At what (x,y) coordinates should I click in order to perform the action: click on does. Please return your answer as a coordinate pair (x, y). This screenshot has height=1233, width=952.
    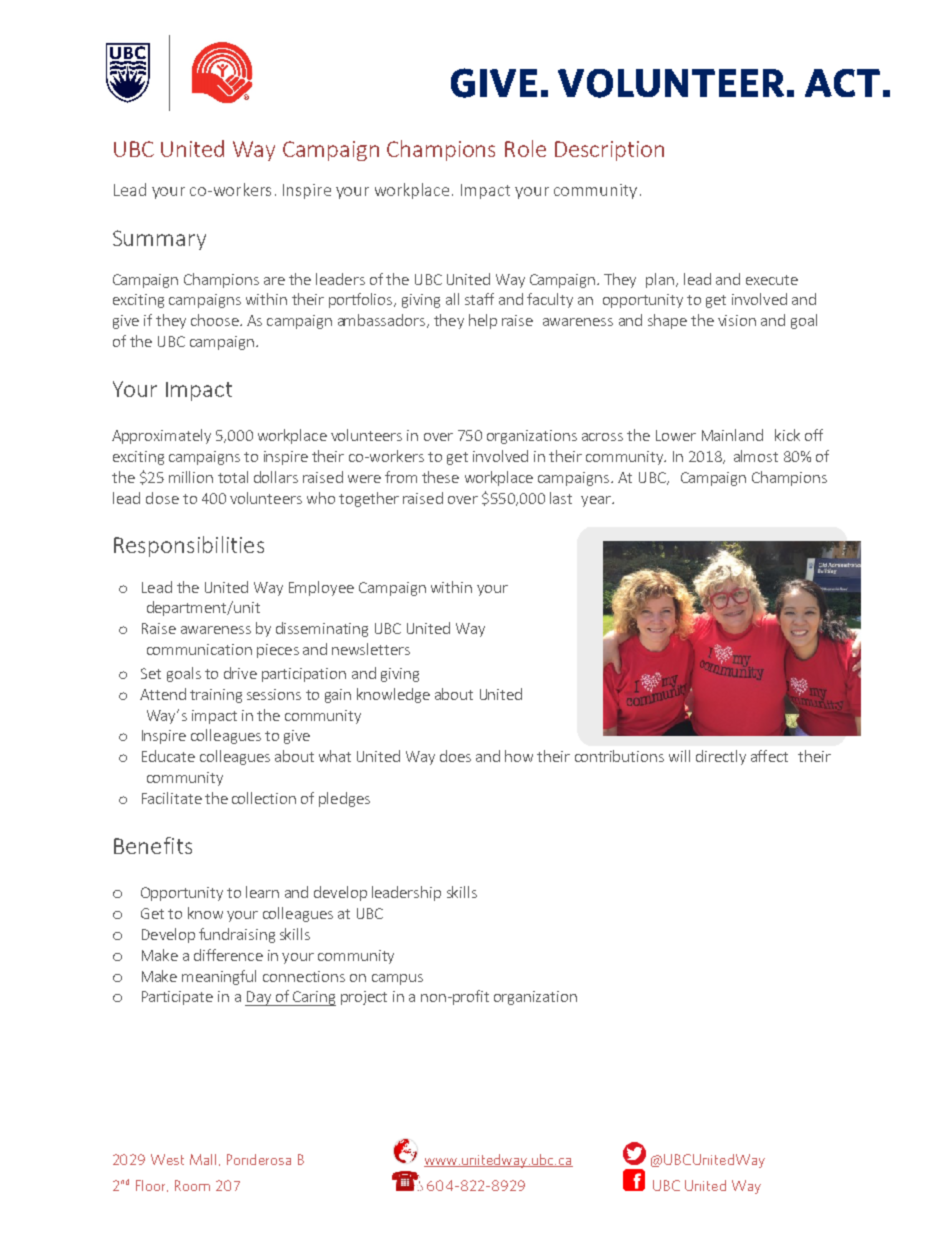
    Looking at the image, I should click on (455, 756).
